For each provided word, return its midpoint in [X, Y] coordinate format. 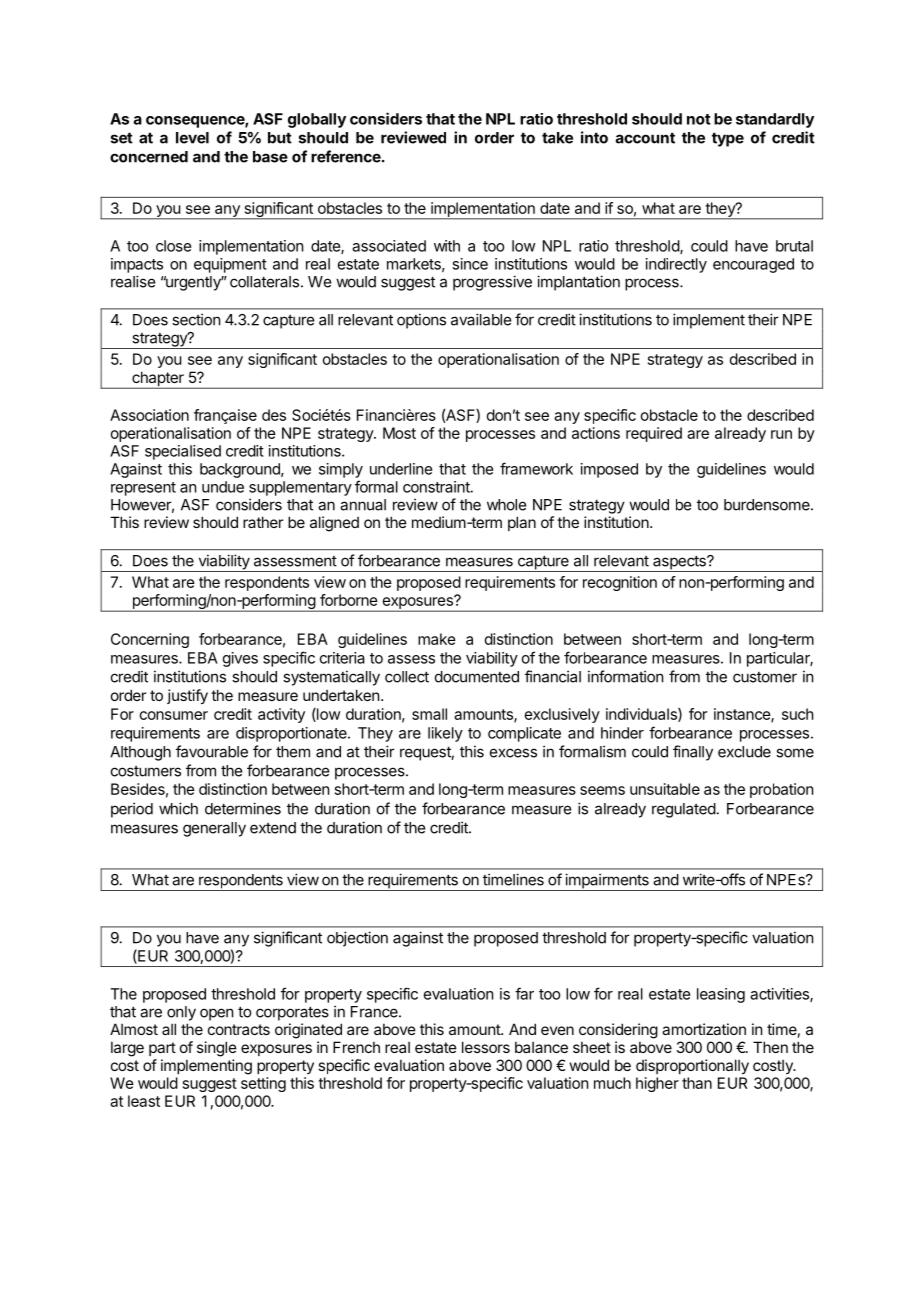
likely [445, 734]
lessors [486, 1047]
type [728, 139]
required [654, 434]
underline [401, 469]
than [697, 1083]
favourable [212, 751]
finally [693, 753]
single [217, 1049]
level [192, 138]
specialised [183, 452]
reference [347, 156]
